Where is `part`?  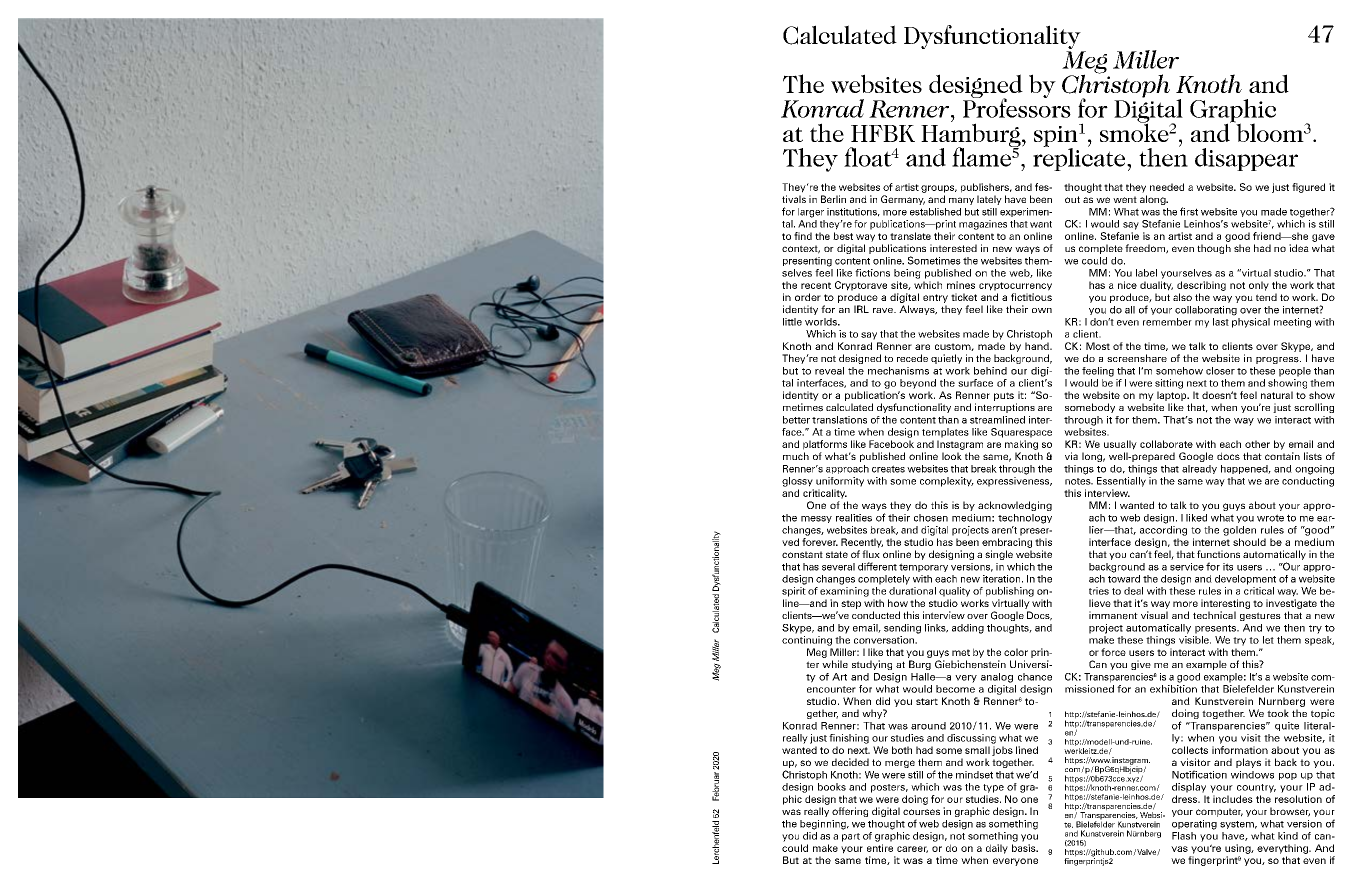
part is located at coordinates (851, 837).
